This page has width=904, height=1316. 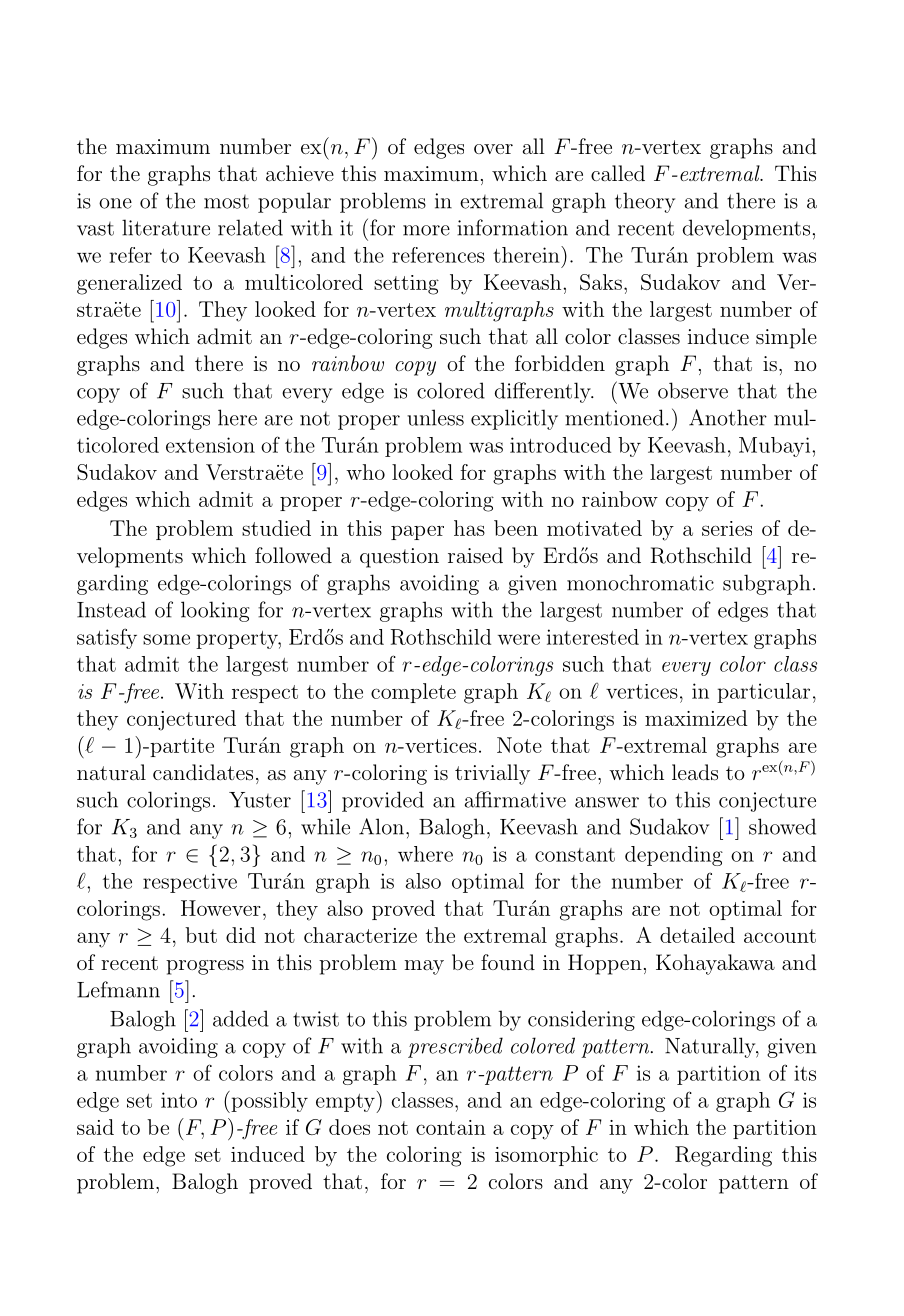 I want to click on over, so click(x=493, y=149).
